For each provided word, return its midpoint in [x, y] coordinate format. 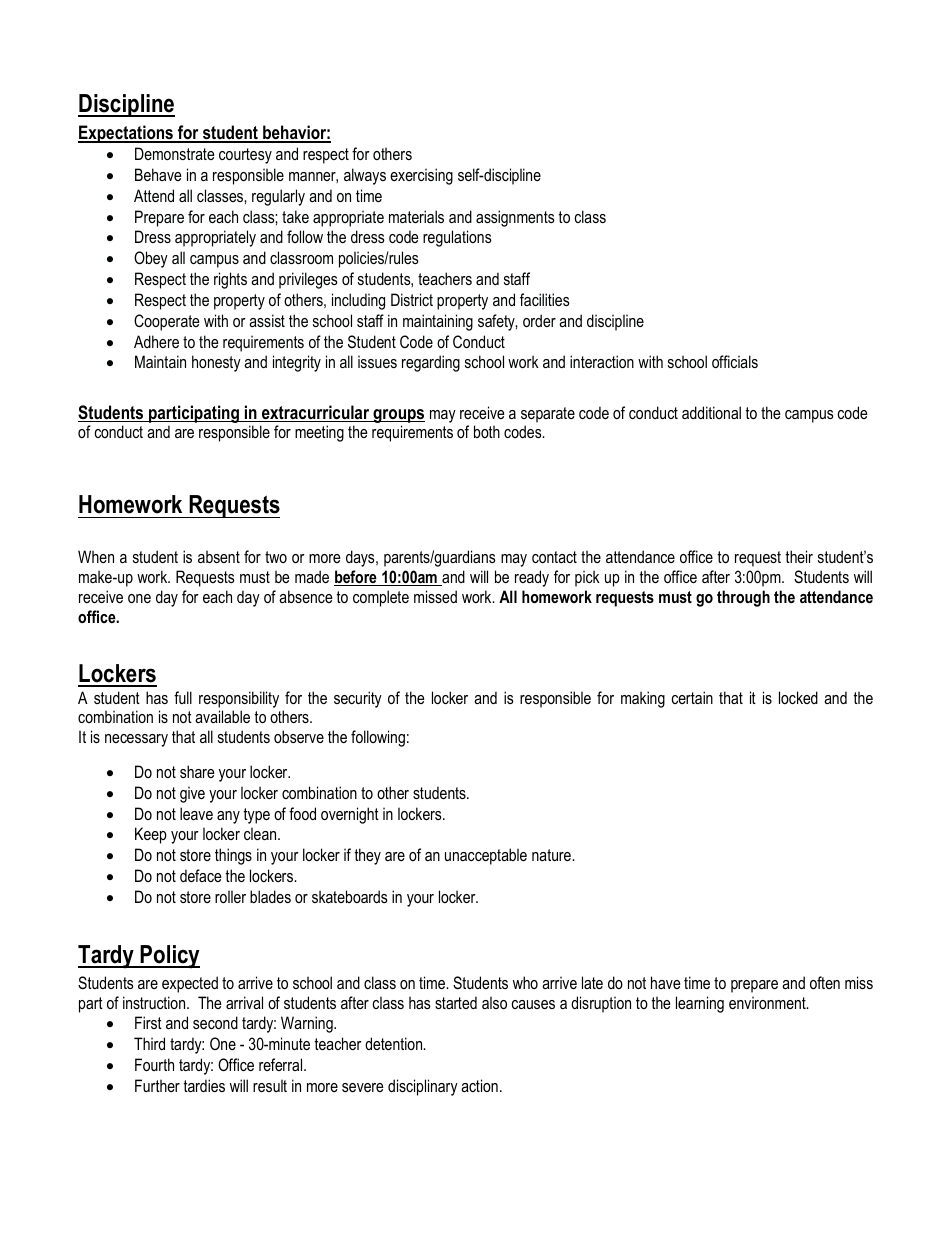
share [197, 771]
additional [711, 412]
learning [700, 1004]
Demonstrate [175, 153]
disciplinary [423, 1087]
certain [692, 697]
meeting [319, 433]
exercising [421, 176]
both [487, 431]
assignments [515, 218]
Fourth [154, 1064]
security [358, 699]
